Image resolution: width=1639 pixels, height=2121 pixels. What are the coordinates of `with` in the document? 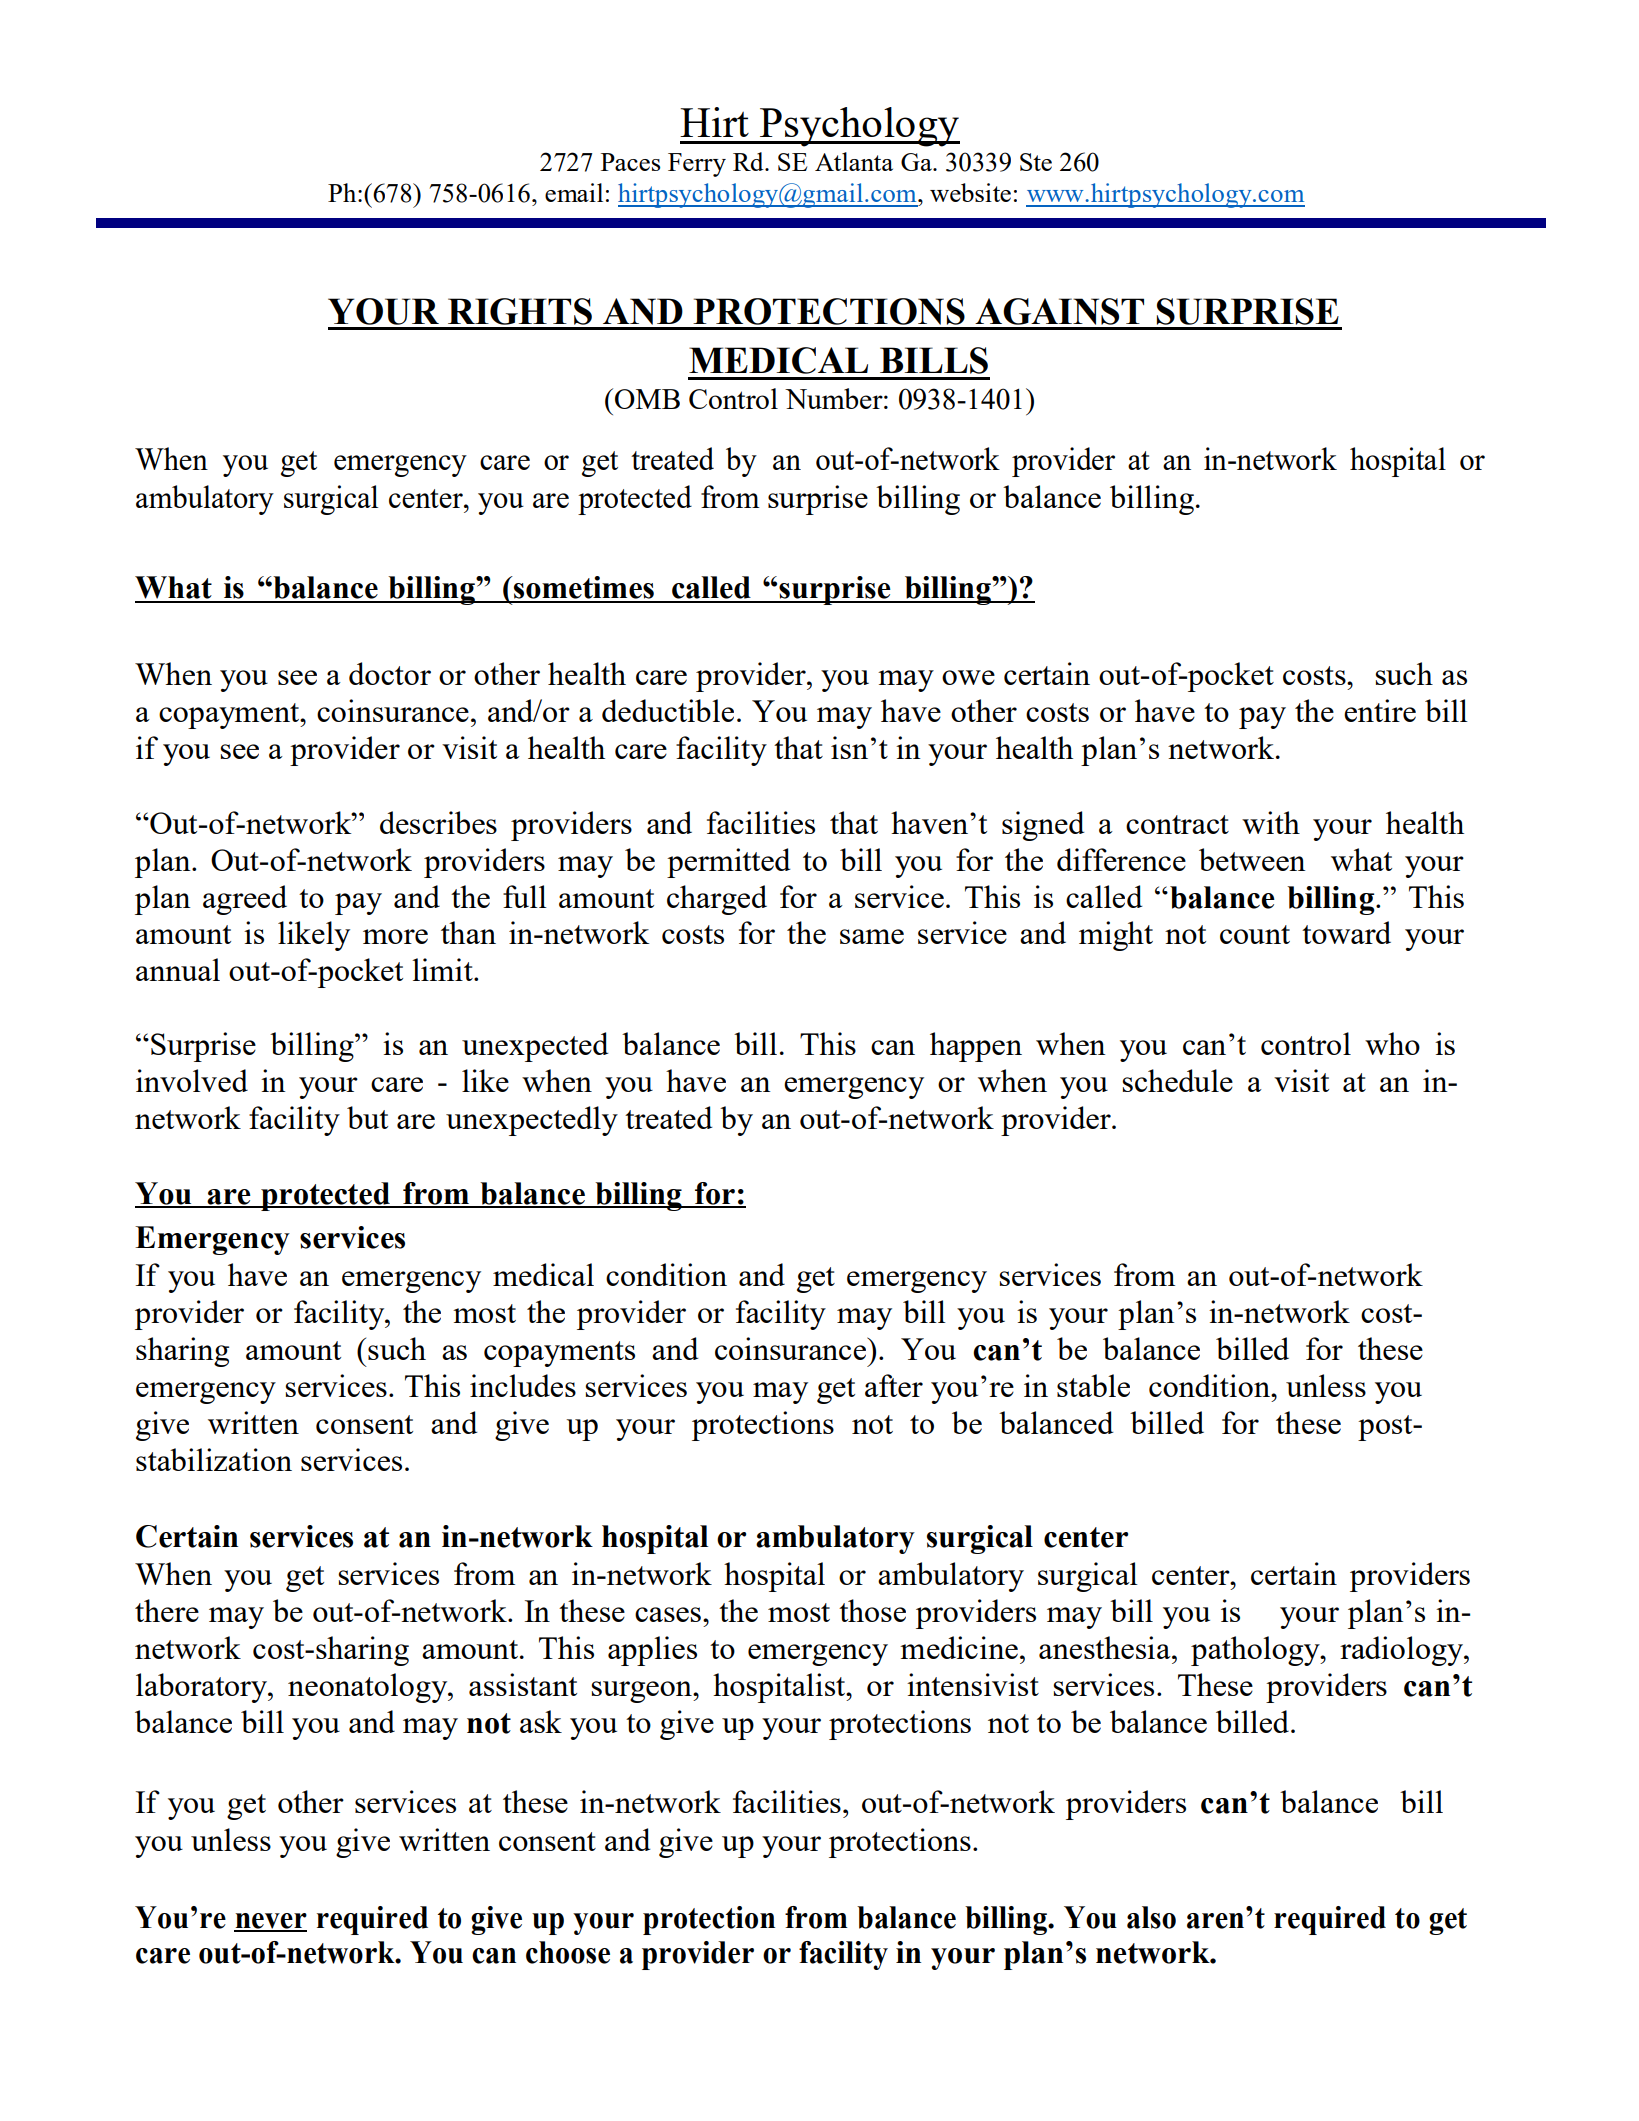 It's located at (1271, 822).
